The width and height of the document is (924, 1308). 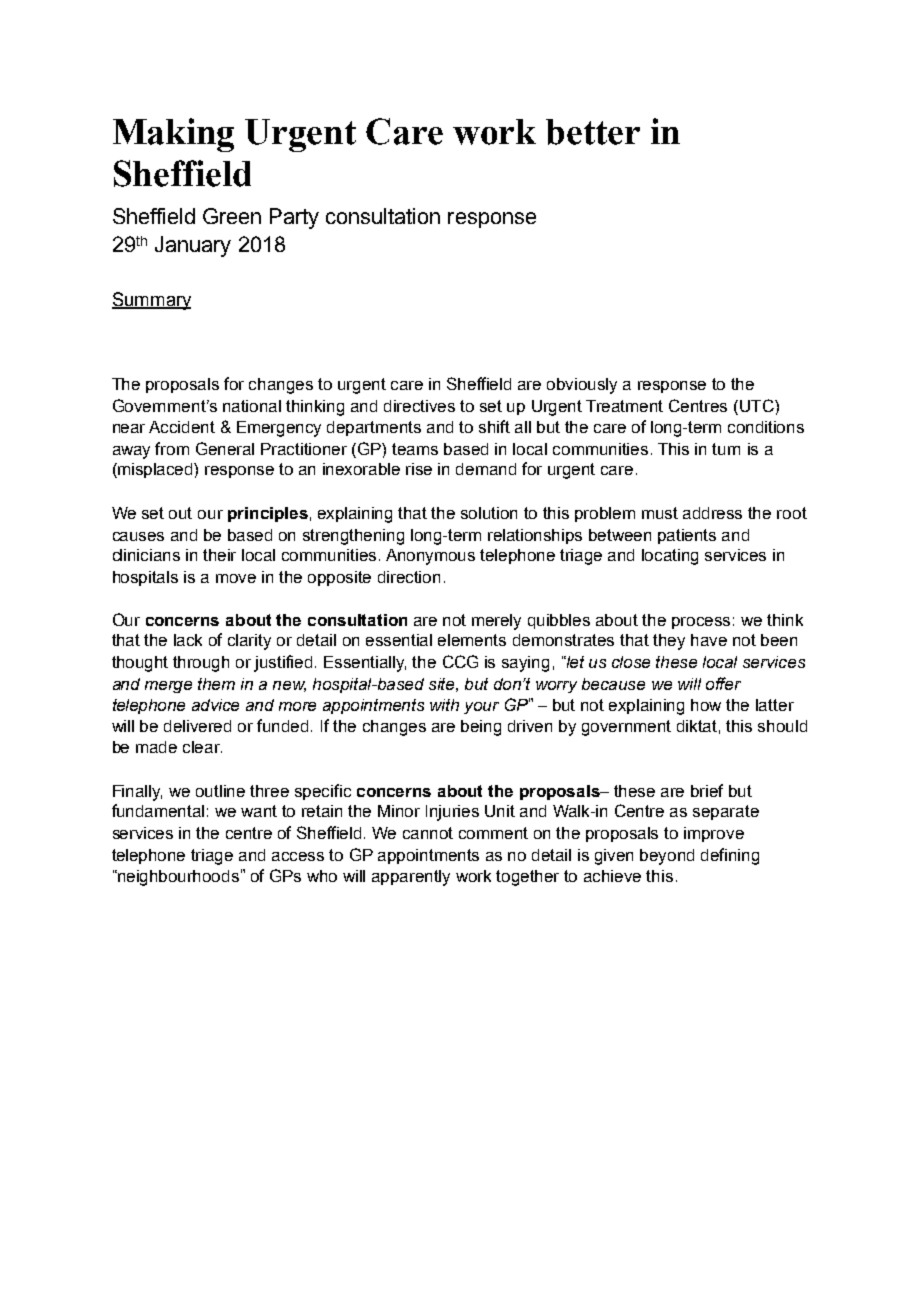 I want to click on cannot, so click(x=428, y=833).
